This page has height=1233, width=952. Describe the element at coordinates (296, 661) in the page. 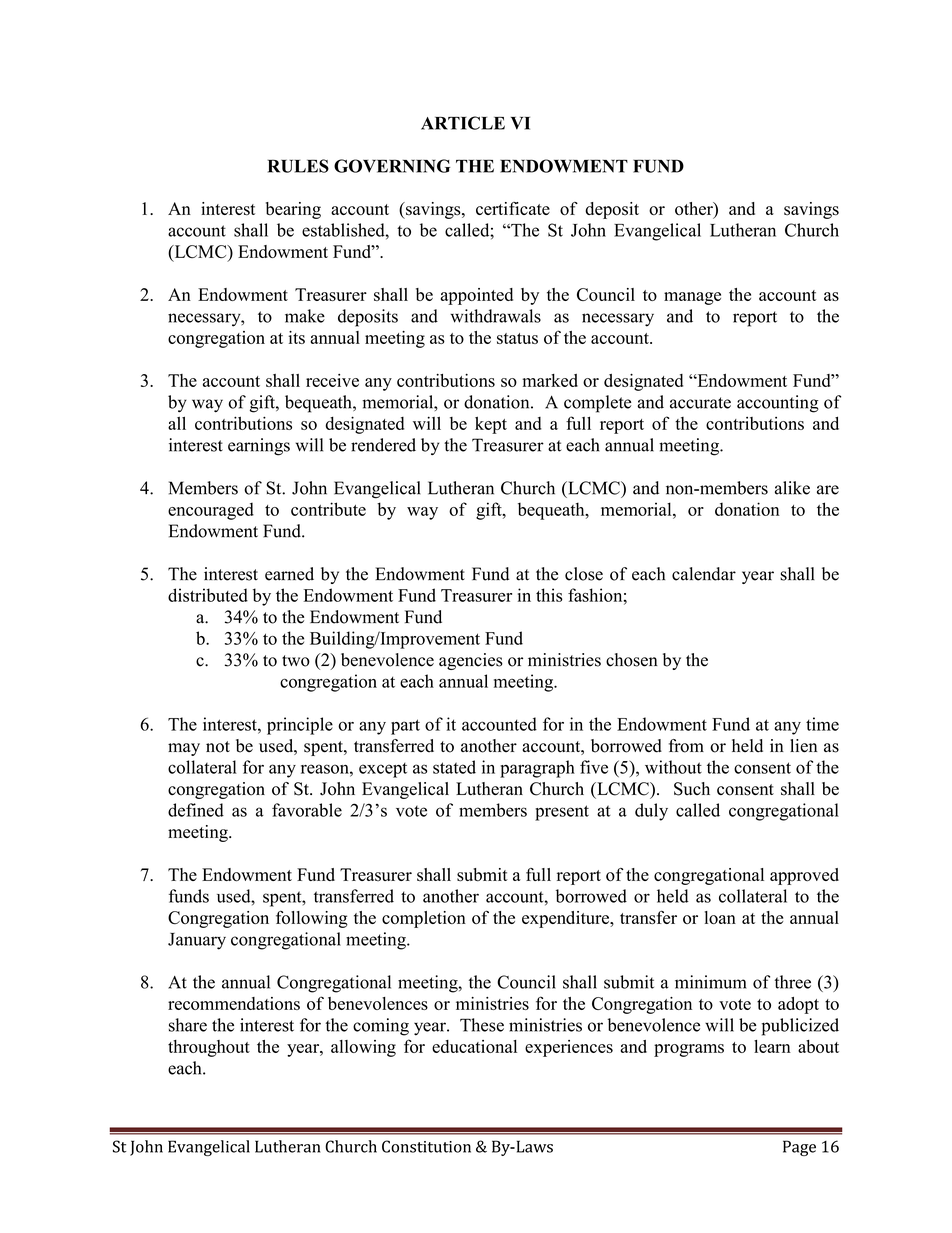

I see `two` at that location.
